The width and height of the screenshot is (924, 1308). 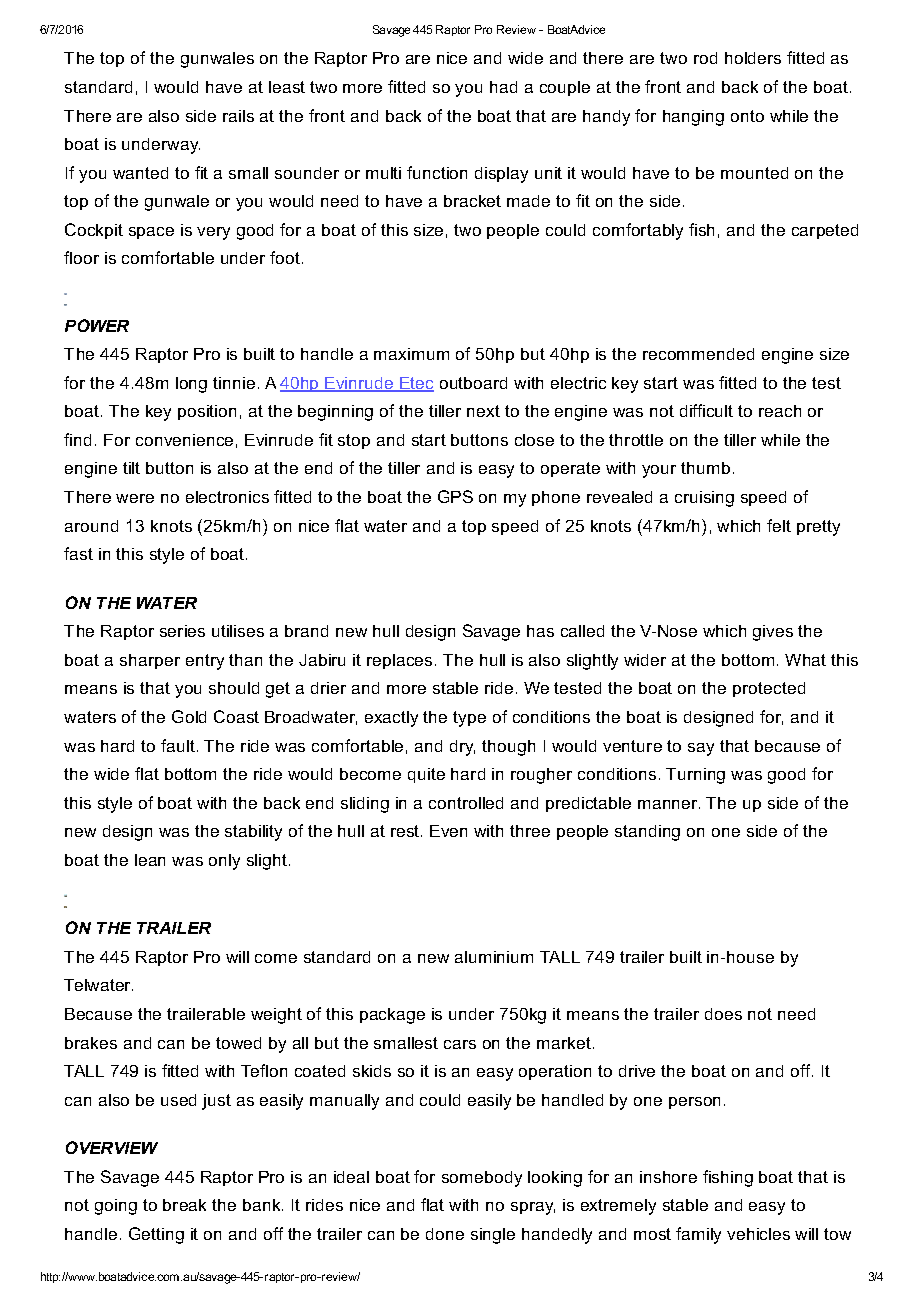 I want to click on gives, so click(x=773, y=633).
